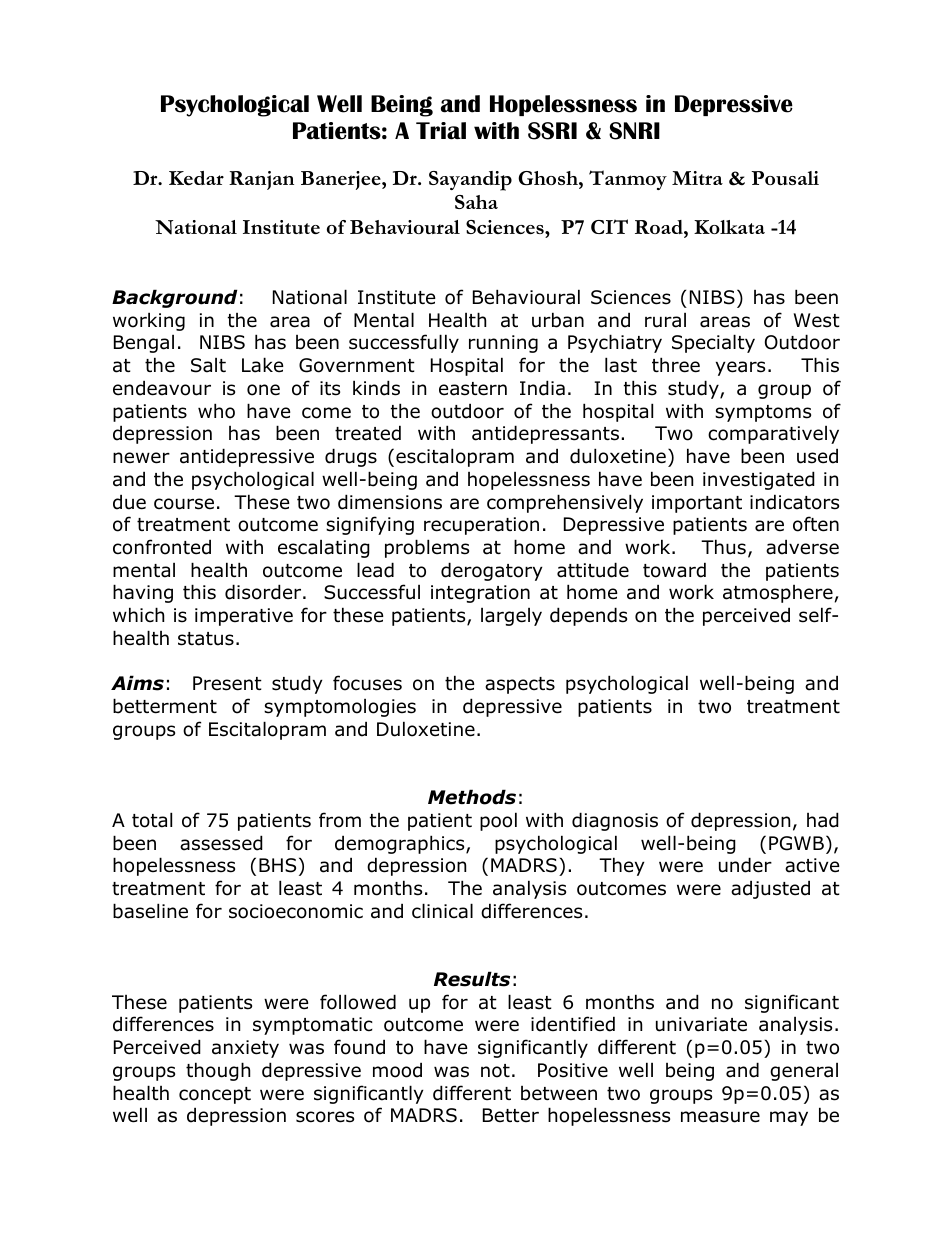  What do you see at coordinates (196, 178) in the screenshot?
I see `Kedar` at bounding box center [196, 178].
